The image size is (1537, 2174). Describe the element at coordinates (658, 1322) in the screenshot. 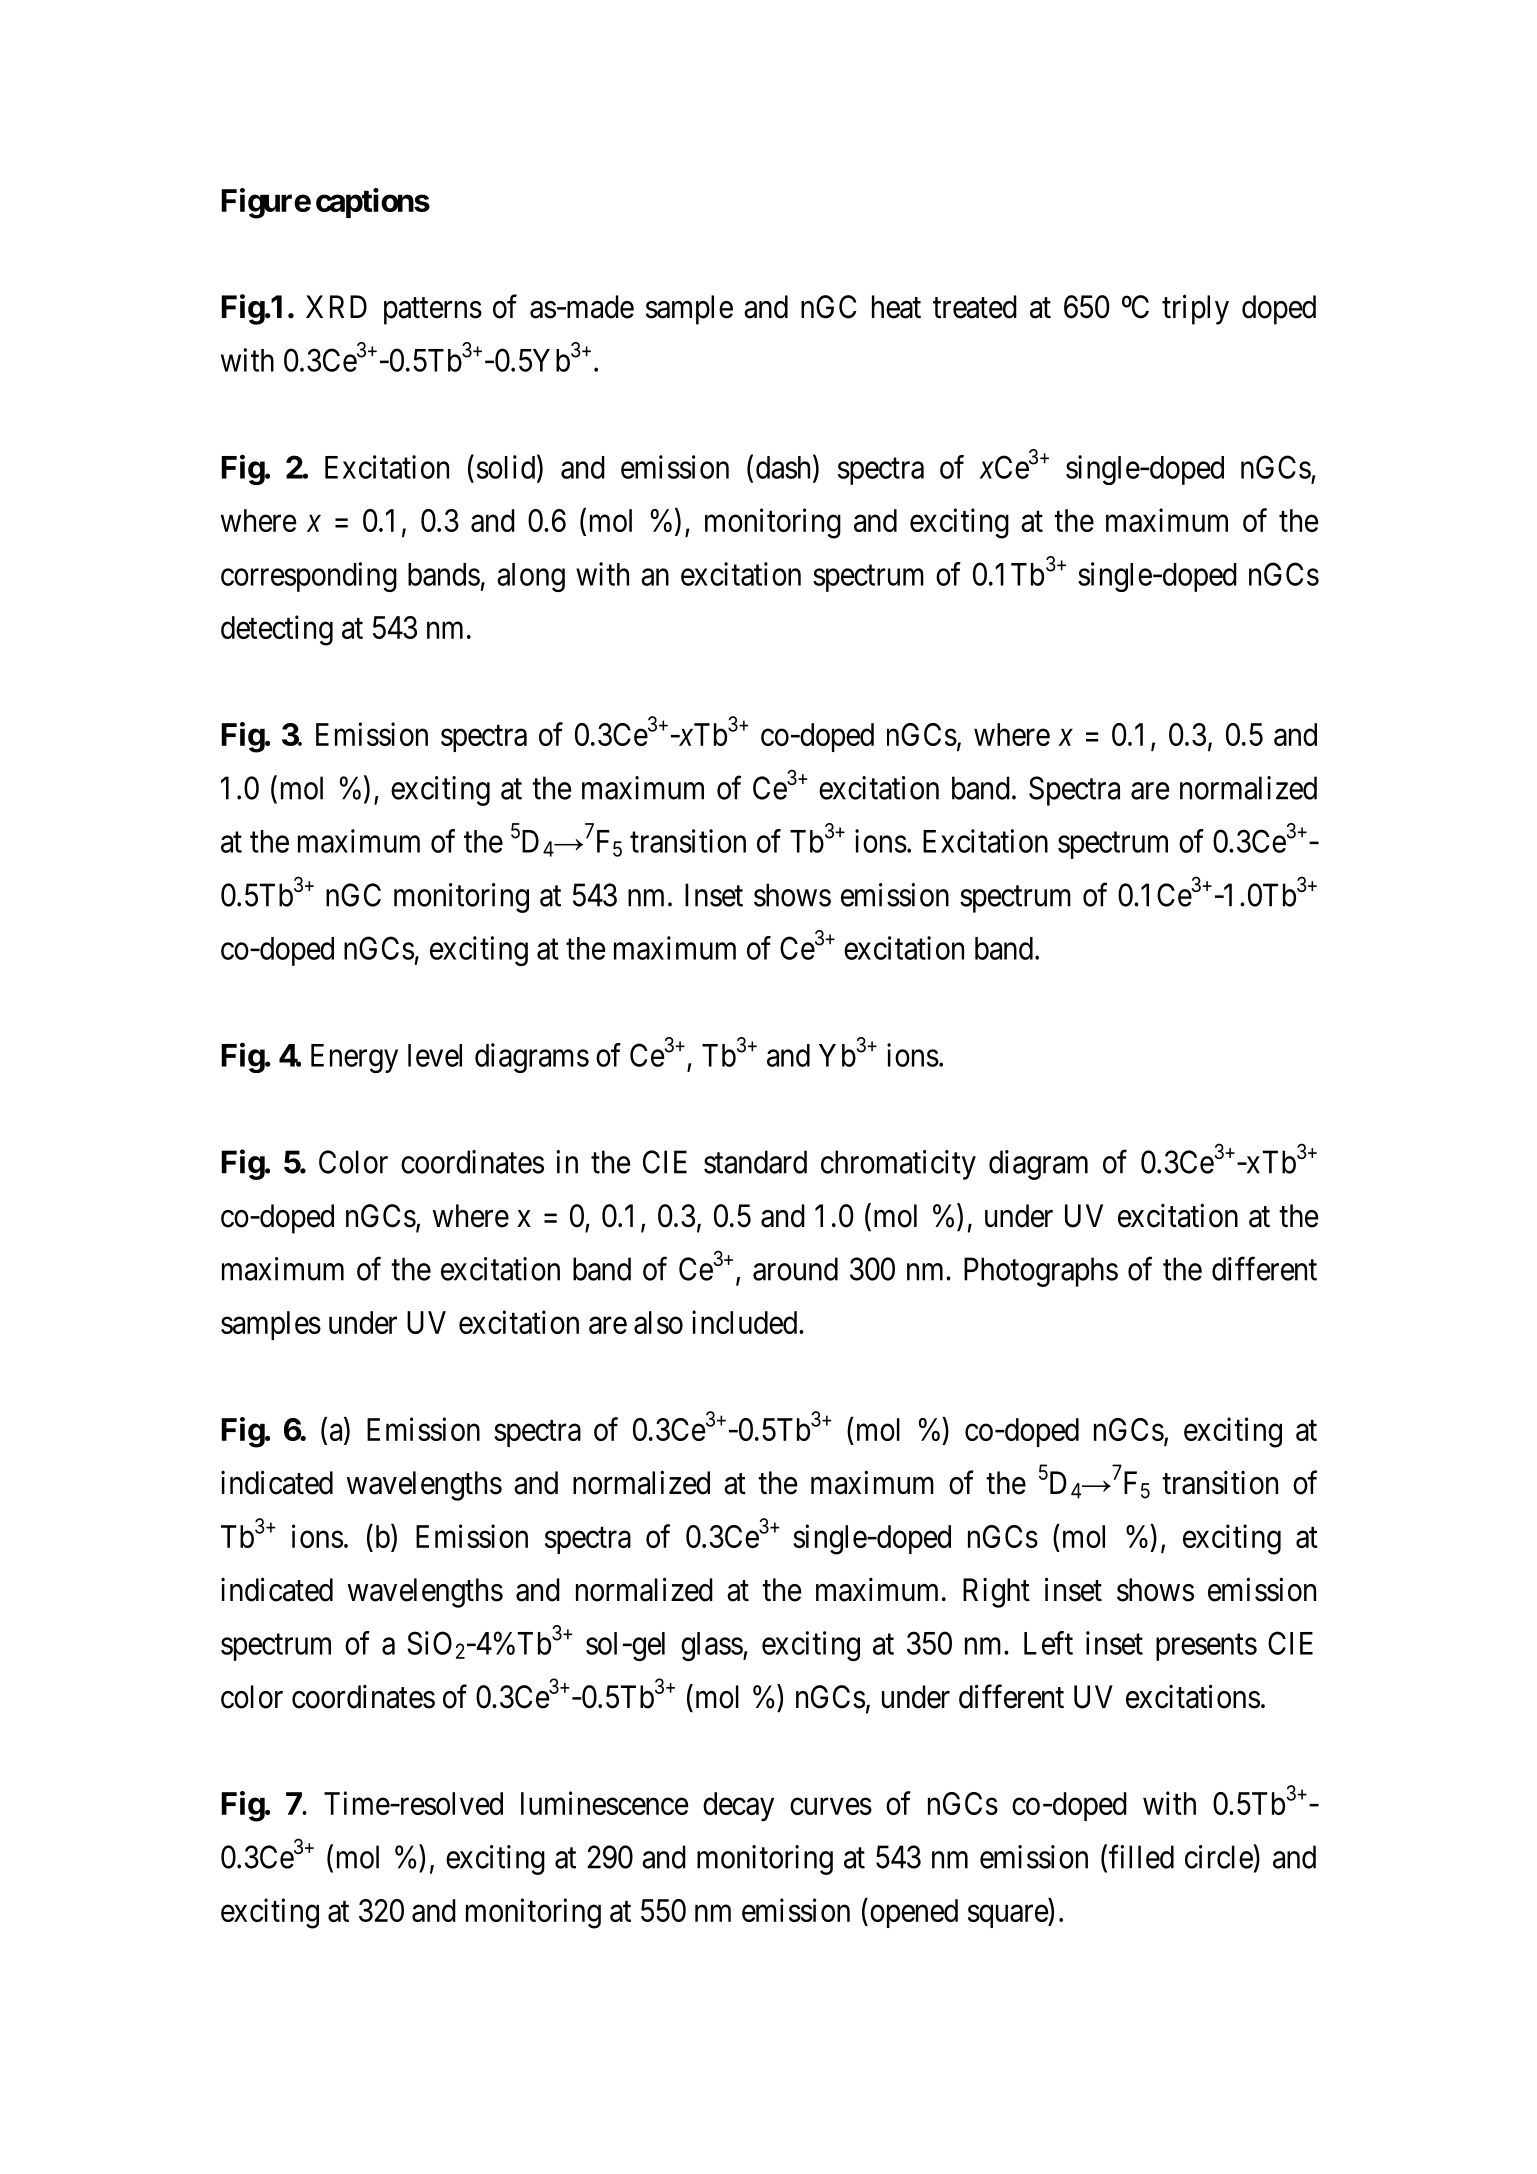

I see `also` at that location.
